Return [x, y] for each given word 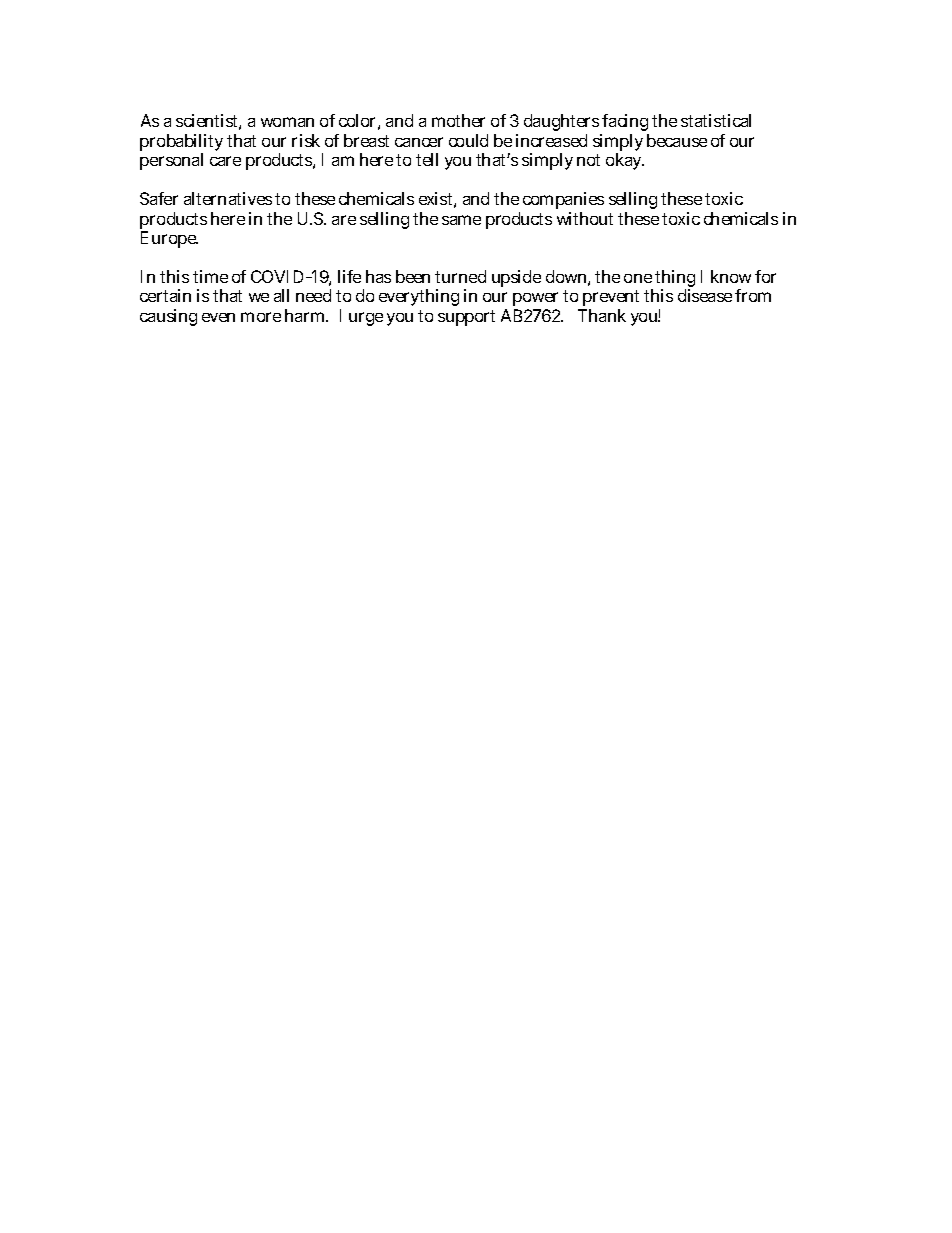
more [261, 317]
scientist [208, 122]
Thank [602, 315]
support [466, 318]
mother [458, 120]
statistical [716, 120]
